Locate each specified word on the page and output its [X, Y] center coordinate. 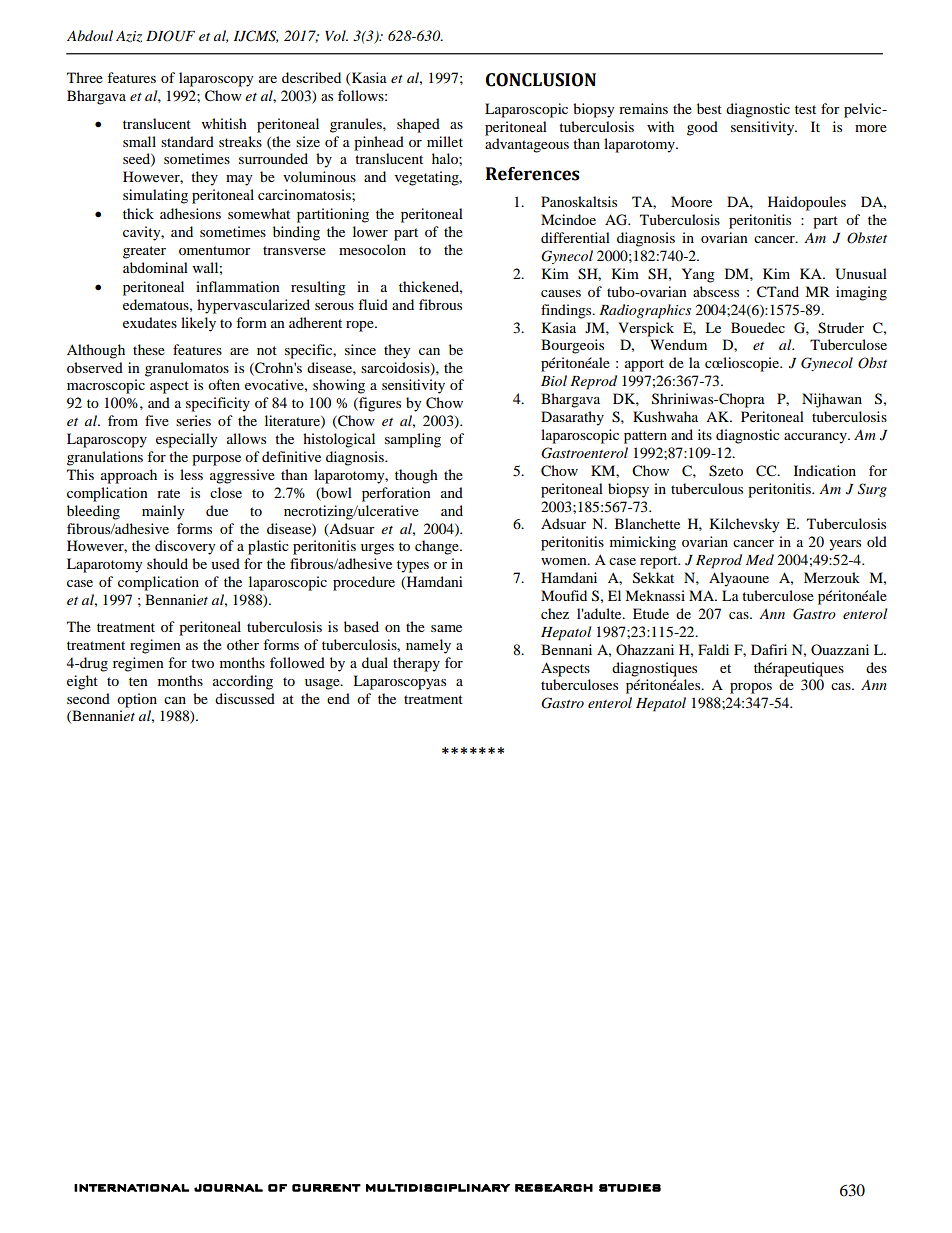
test [805, 109]
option [137, 700]
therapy [416, 664]
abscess [716, 291]
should [167, 563]
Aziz [129, 37]
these [149, 349]
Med [760, 559]
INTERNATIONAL [131, 1188]
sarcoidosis [396, 368]
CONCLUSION [541, 80]
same [446, 628]
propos [751, 688]
